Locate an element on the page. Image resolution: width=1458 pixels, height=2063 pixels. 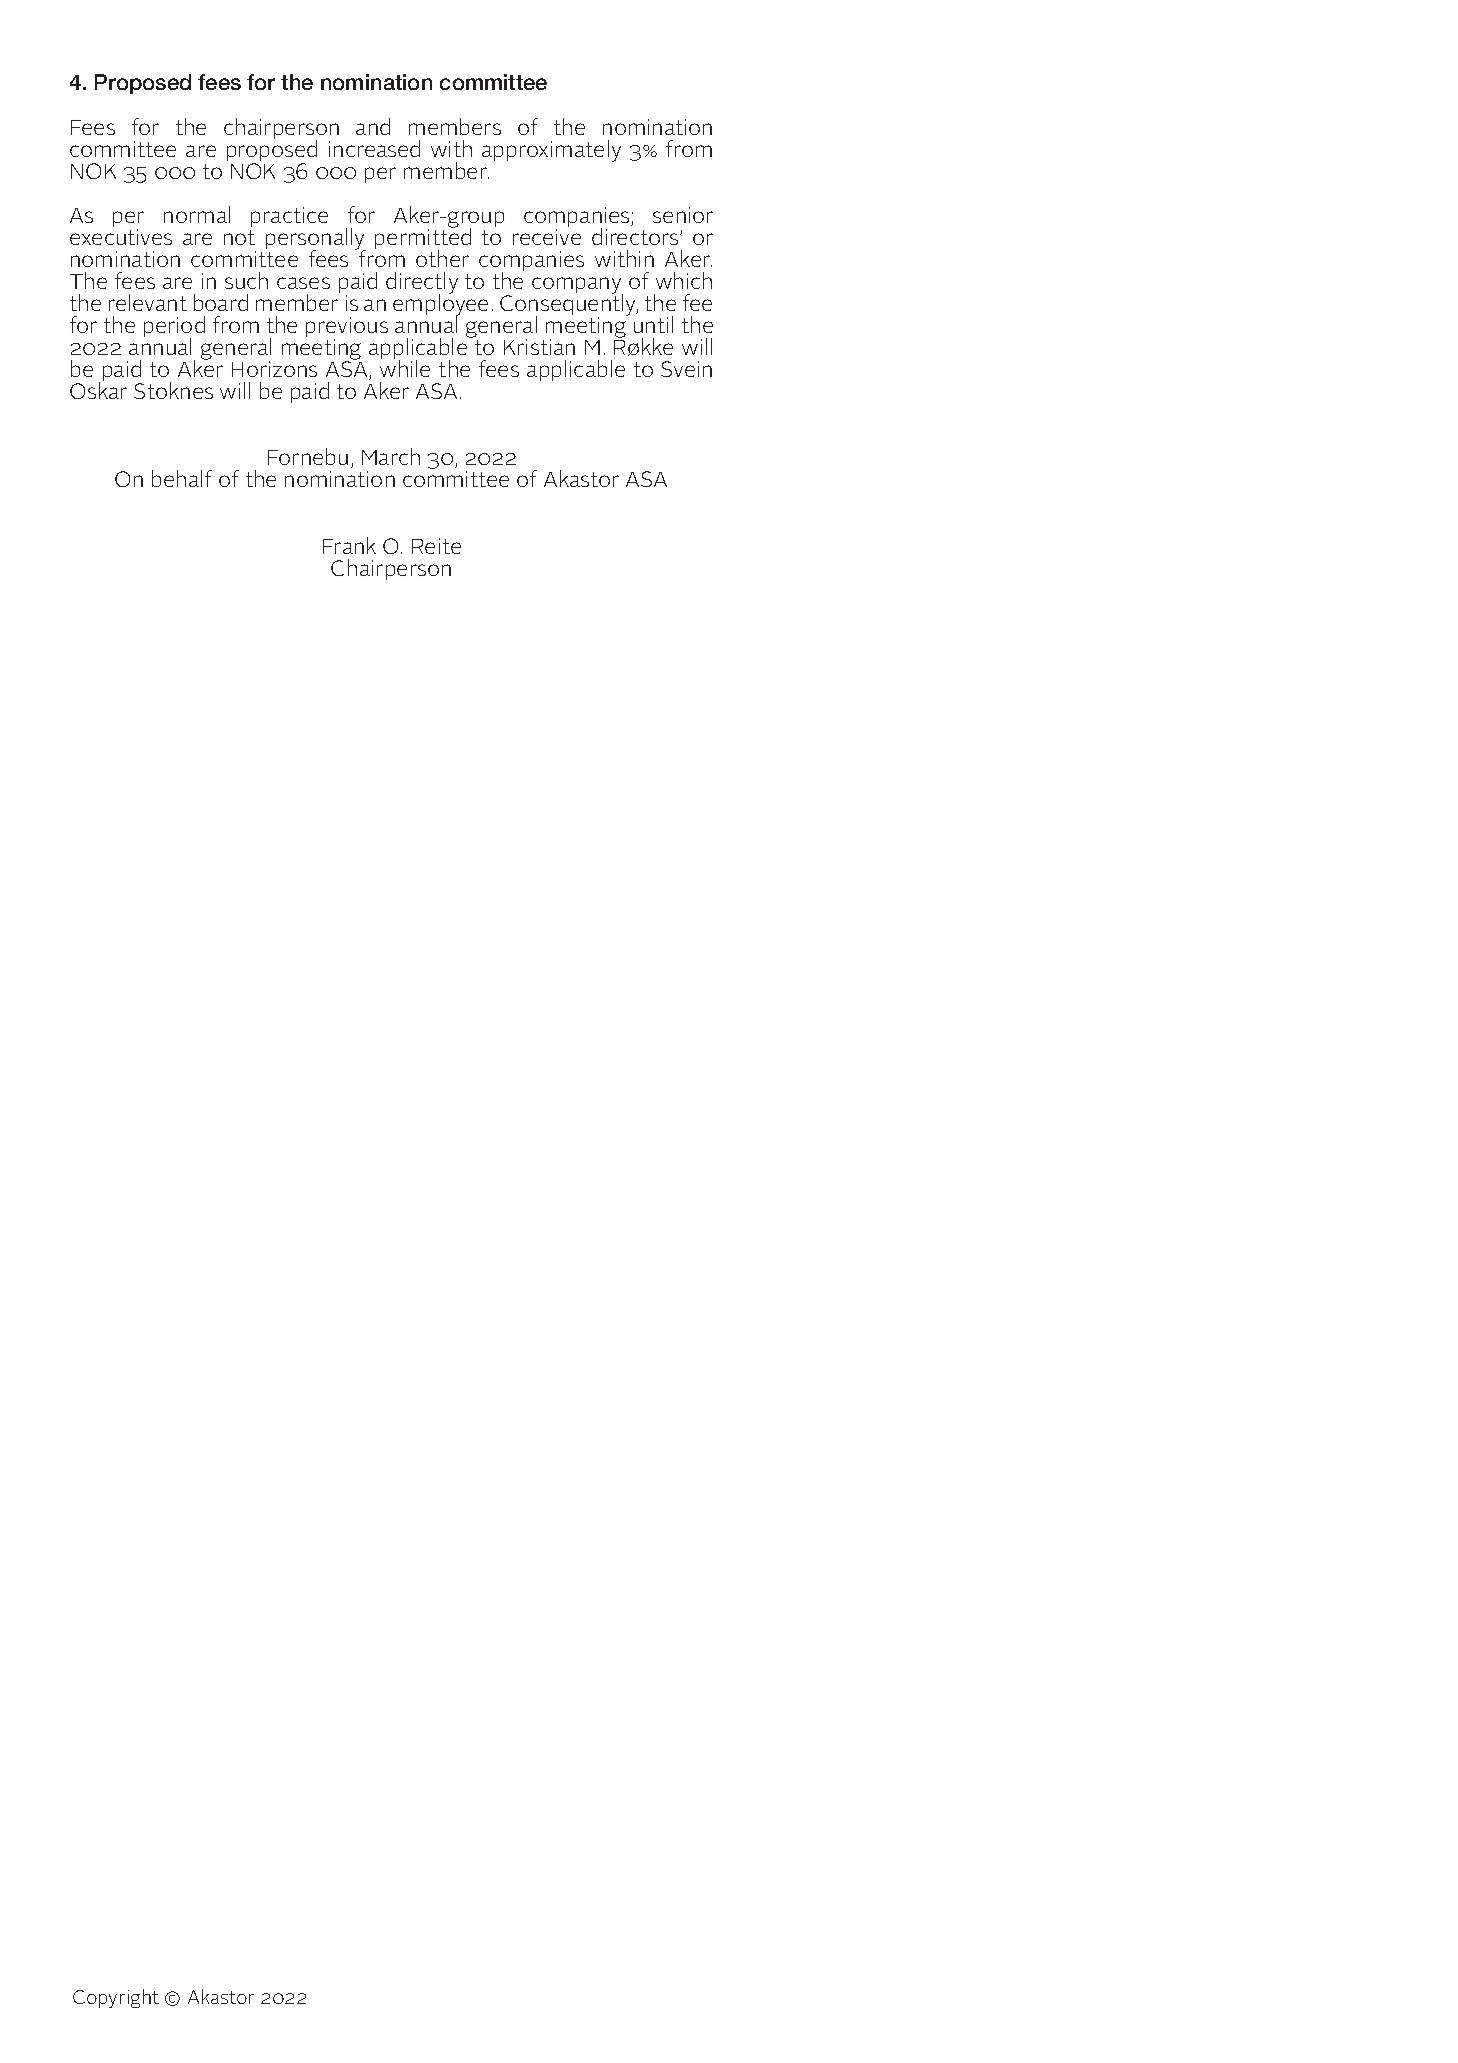
Svein is located at coordinates (686, 369).
